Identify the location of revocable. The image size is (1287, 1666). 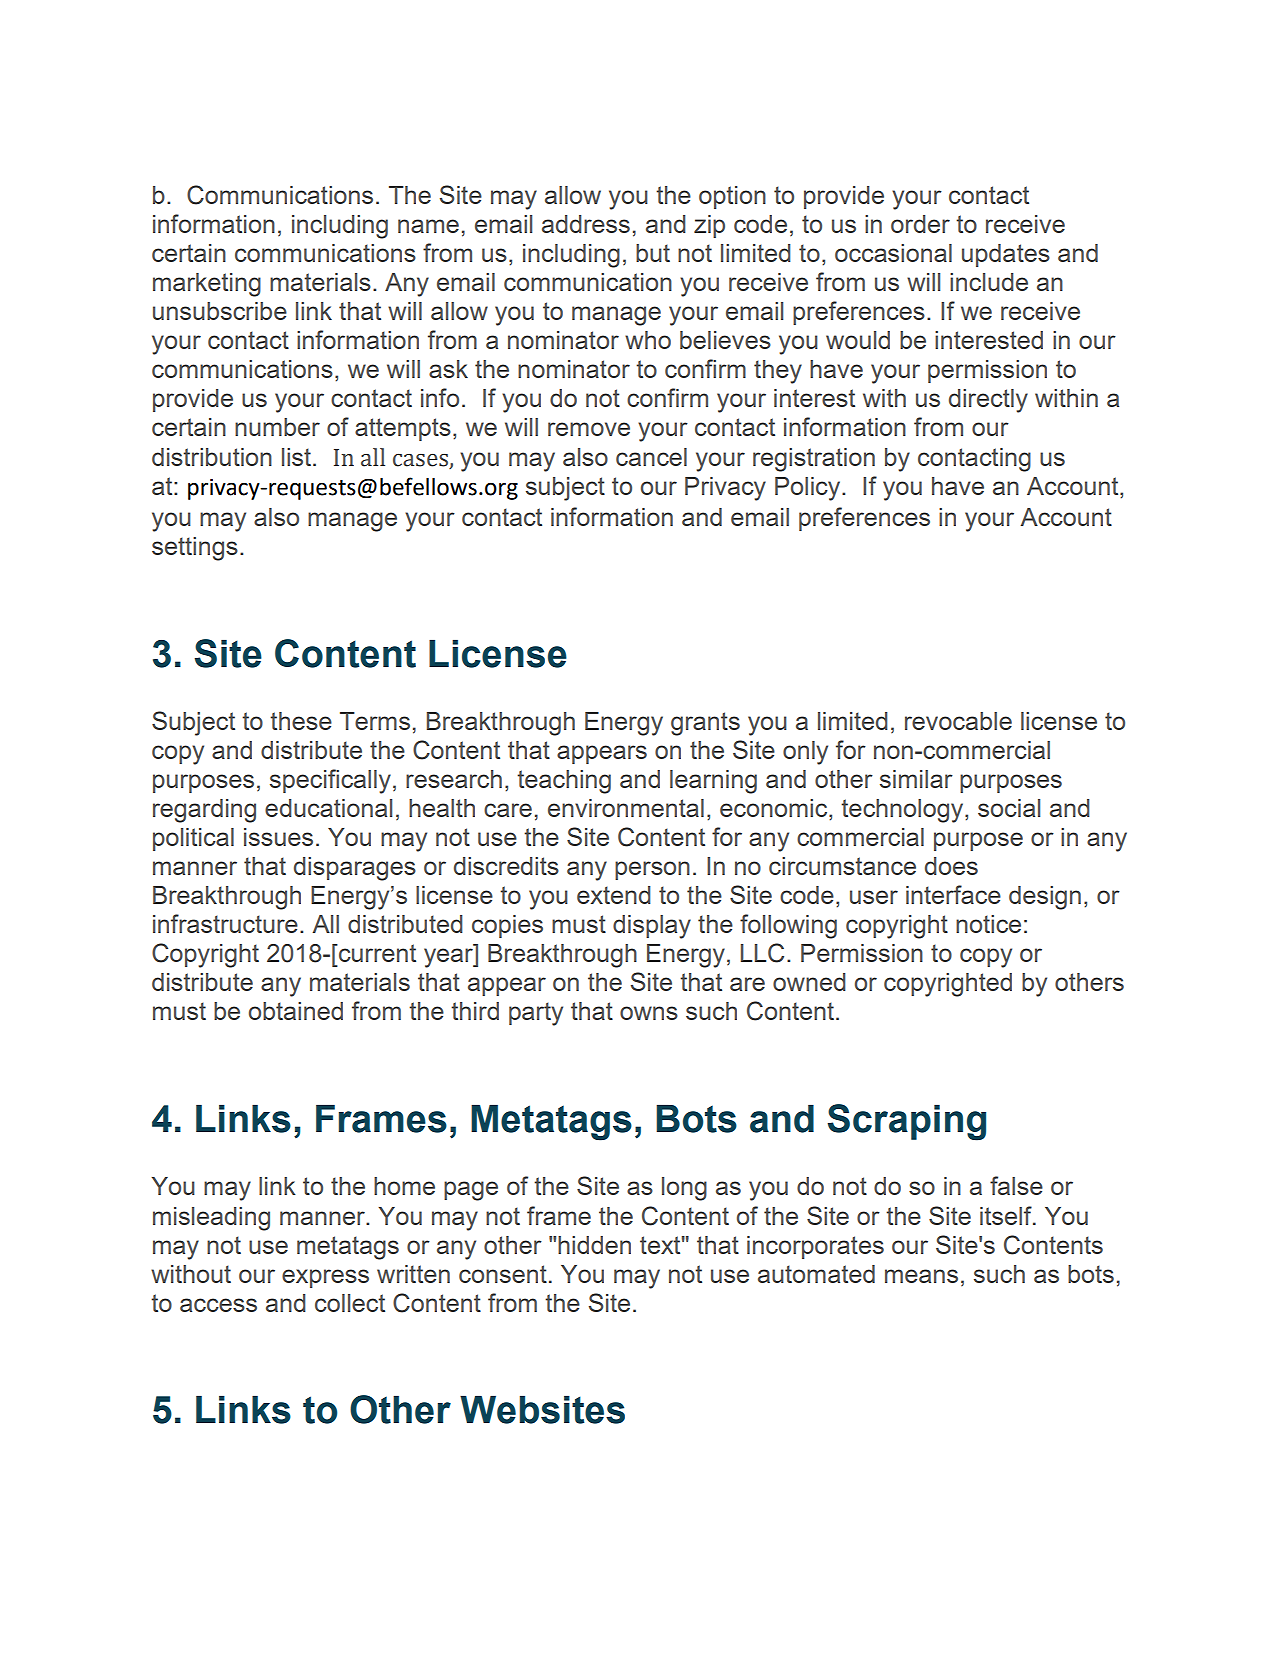
(958, 721).
